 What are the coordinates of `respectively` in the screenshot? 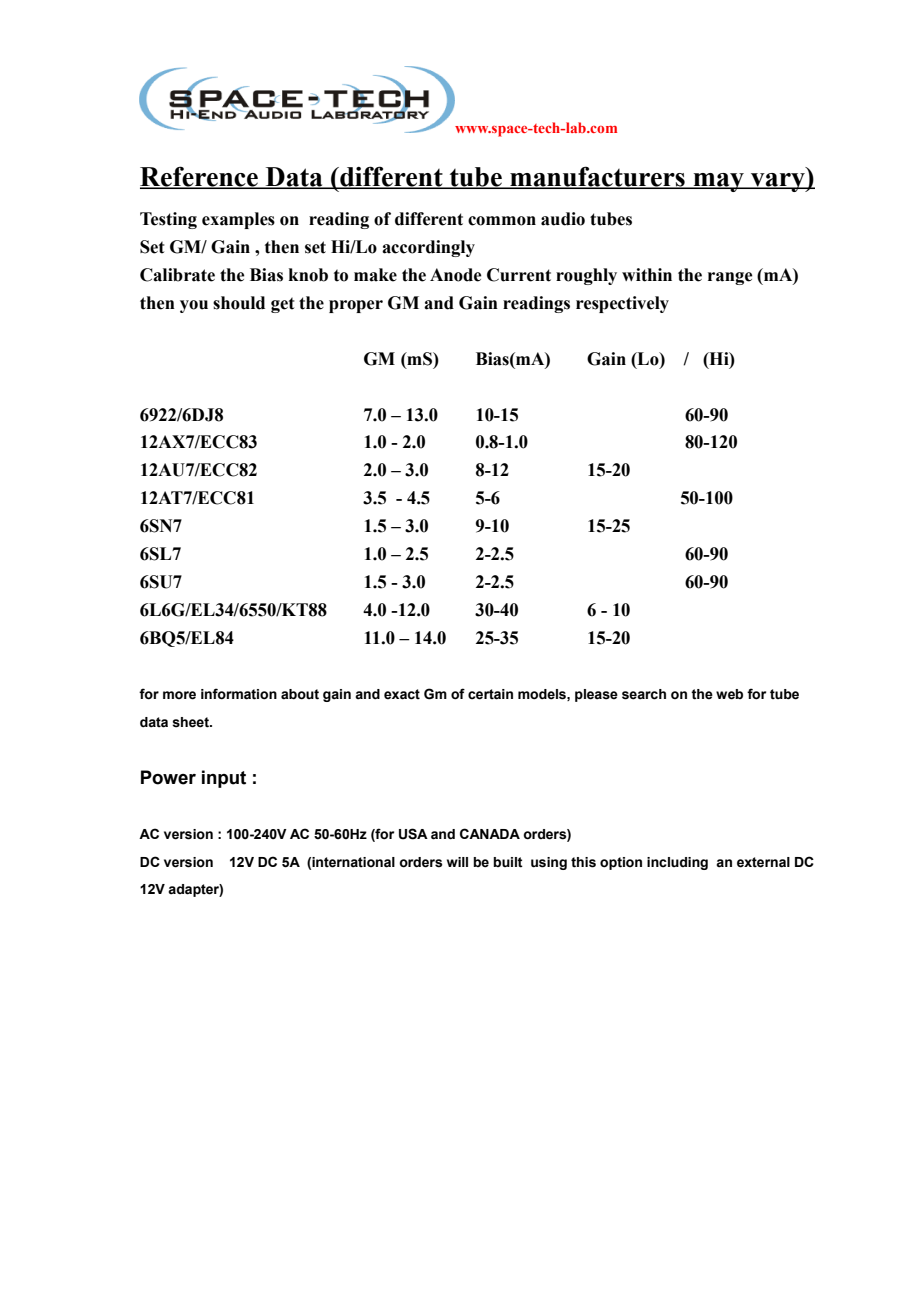 It's located at (622, 304).
